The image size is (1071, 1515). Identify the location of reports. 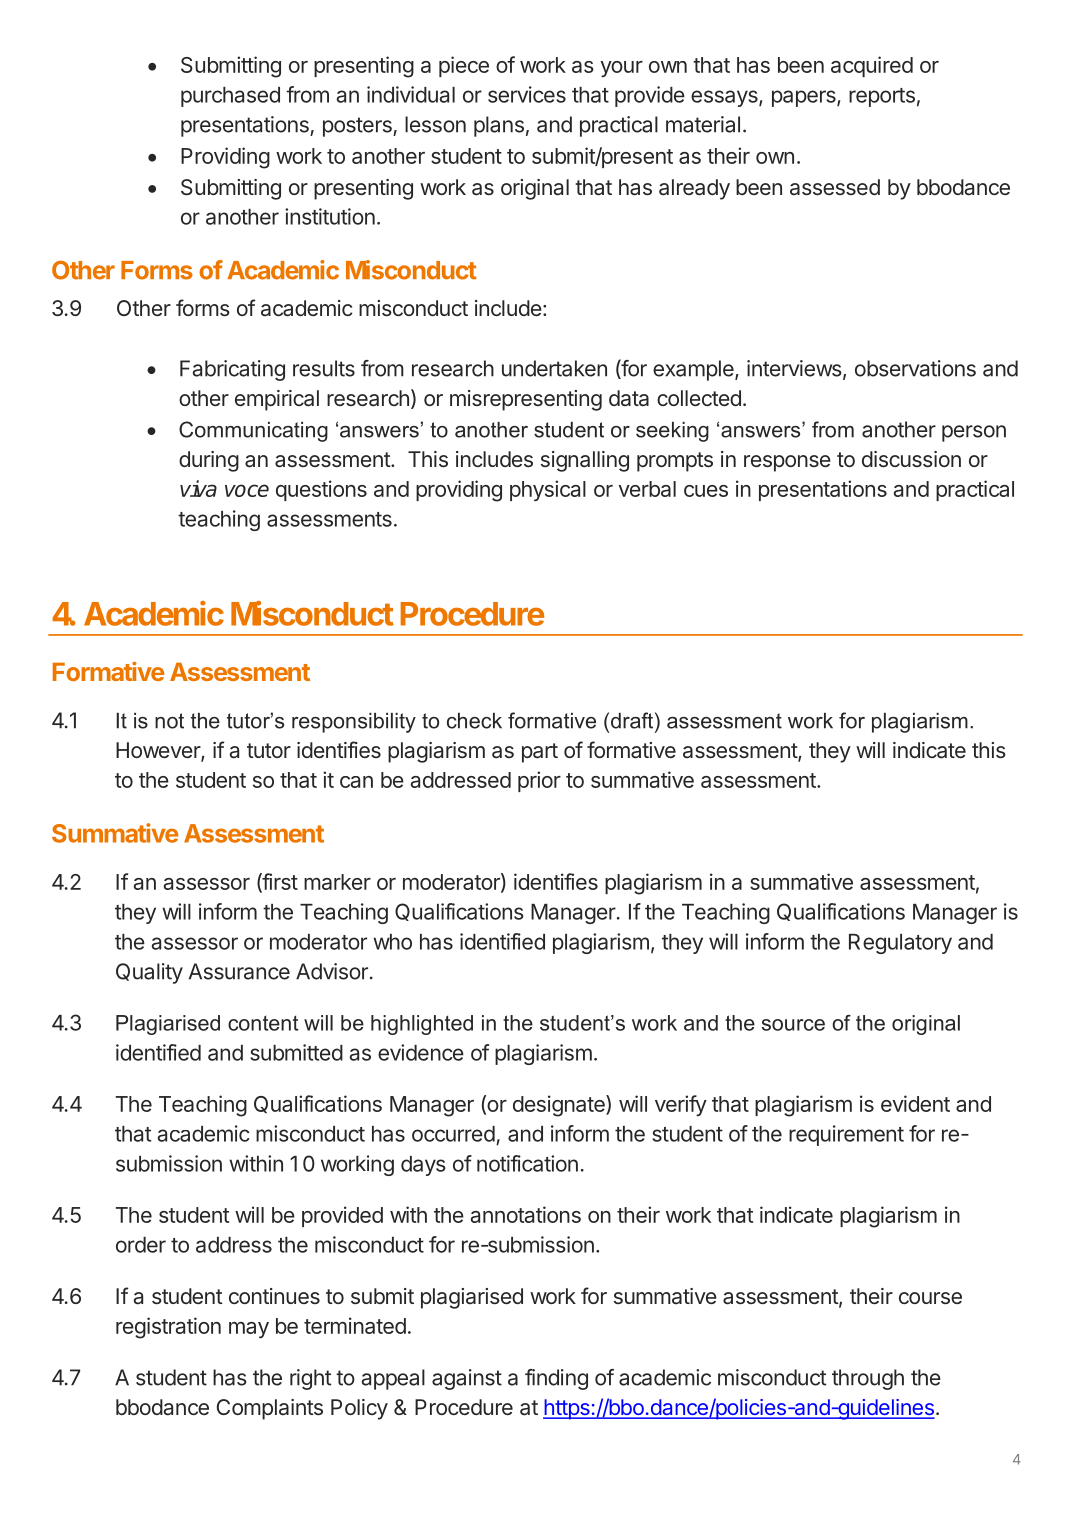
(882, 97).
